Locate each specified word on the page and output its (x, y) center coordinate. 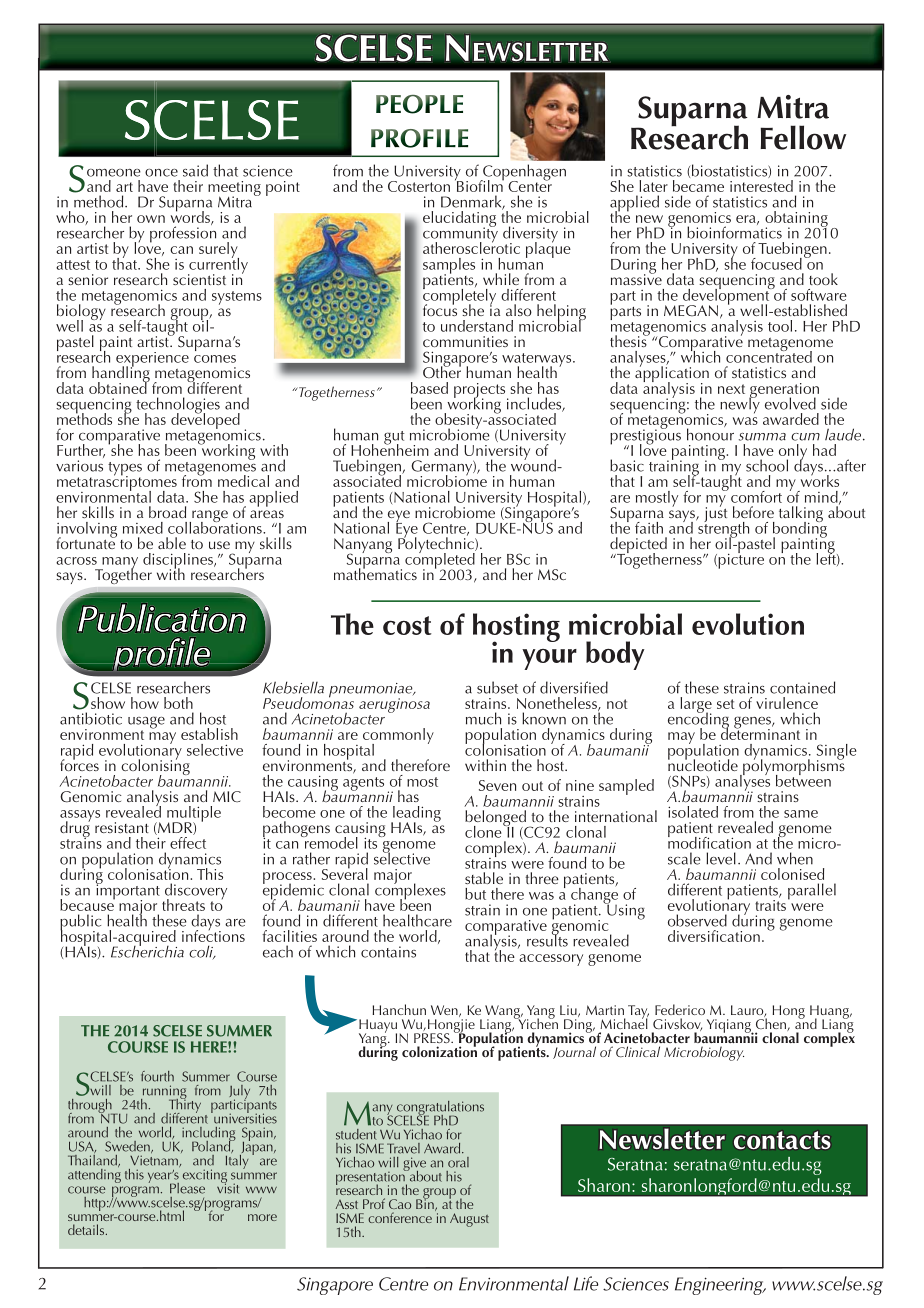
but (475, 894)
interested (761, 186)
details (87, 1229)
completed (440, 560)
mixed (143, 528)
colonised (792, 874)
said (195, 170)
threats (183, 905)
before (753, 512)
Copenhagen (523, 173)
